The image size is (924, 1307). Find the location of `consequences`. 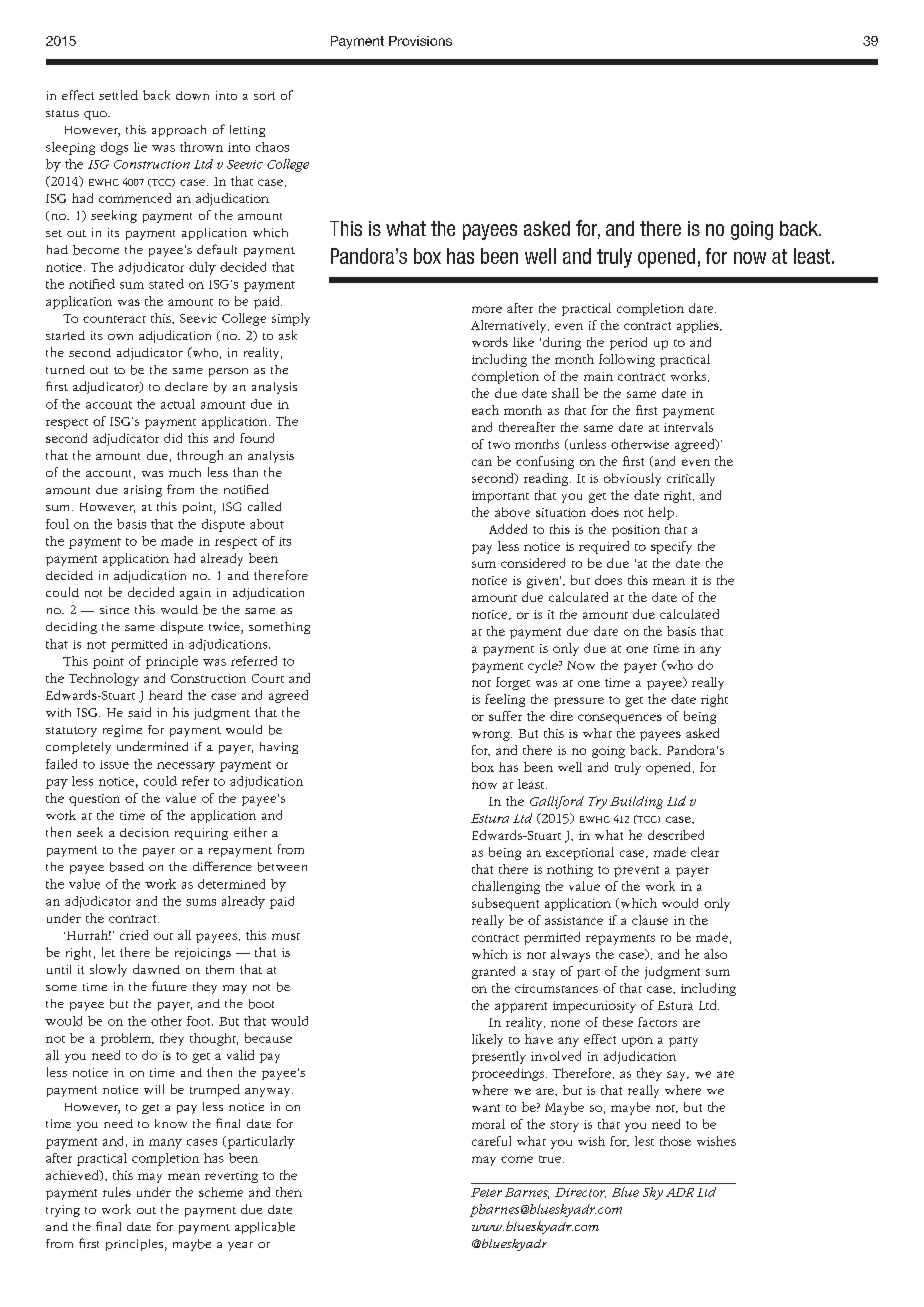

consequences is located at coordinates (620, 719).
